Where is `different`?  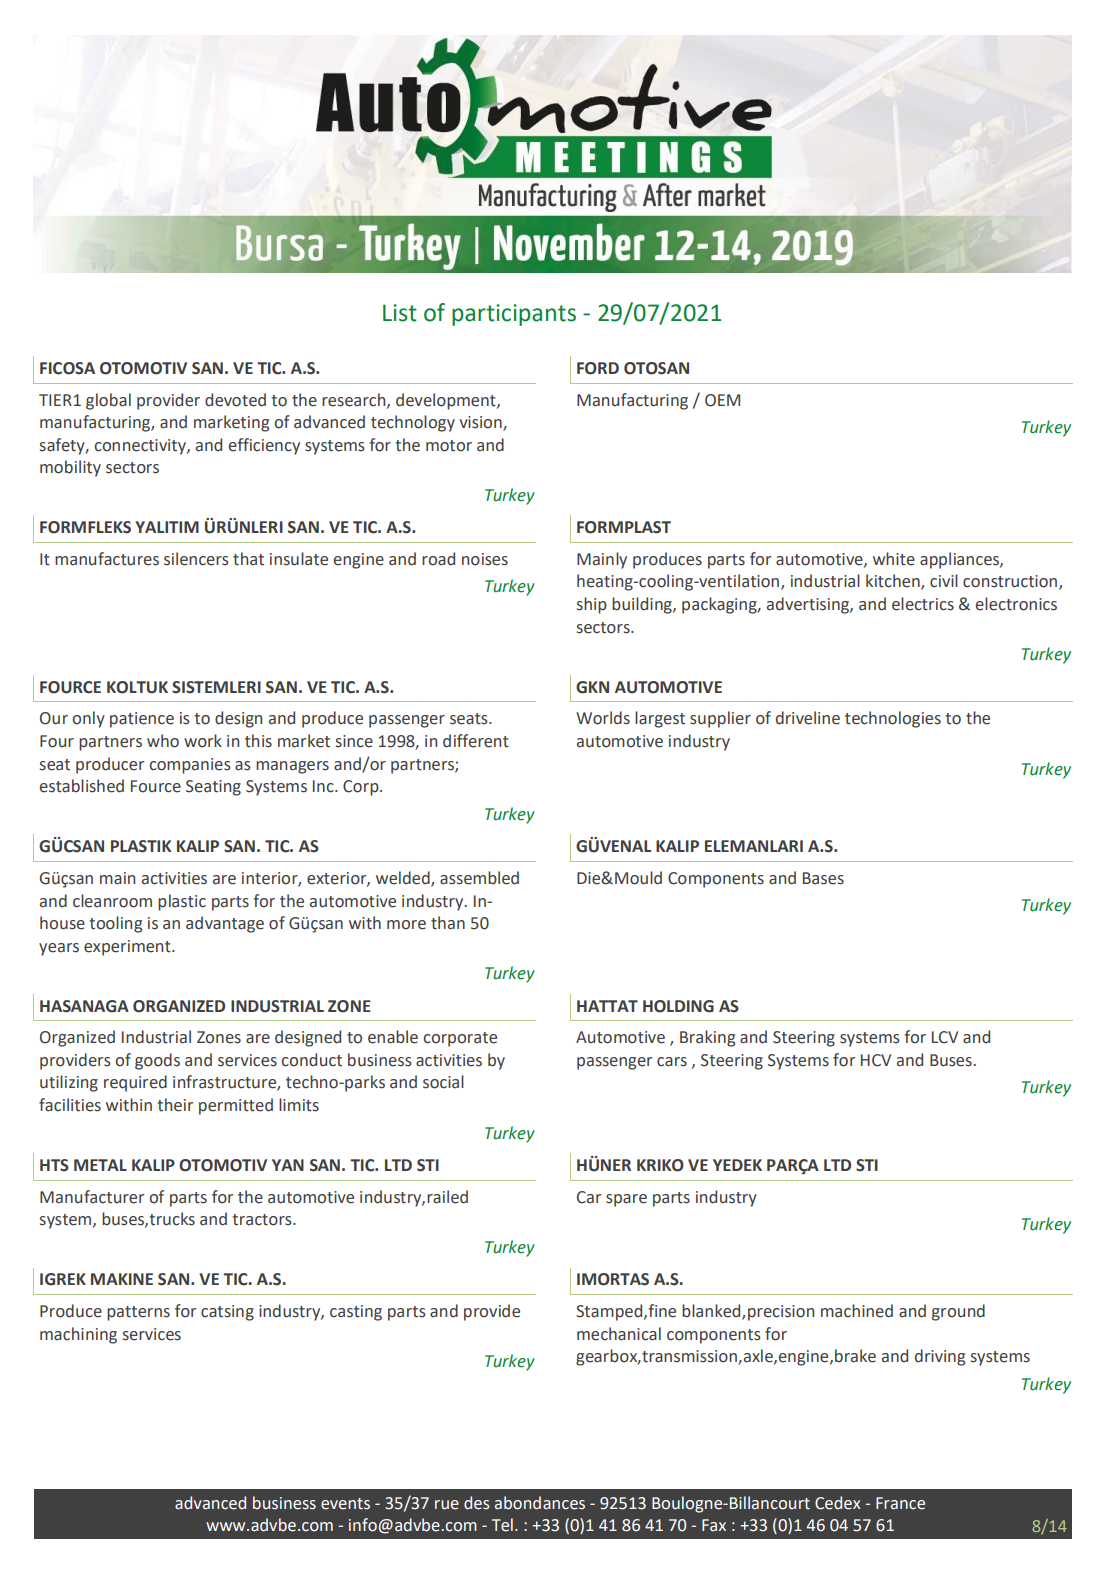
different is located at coordinates (476, 741).
